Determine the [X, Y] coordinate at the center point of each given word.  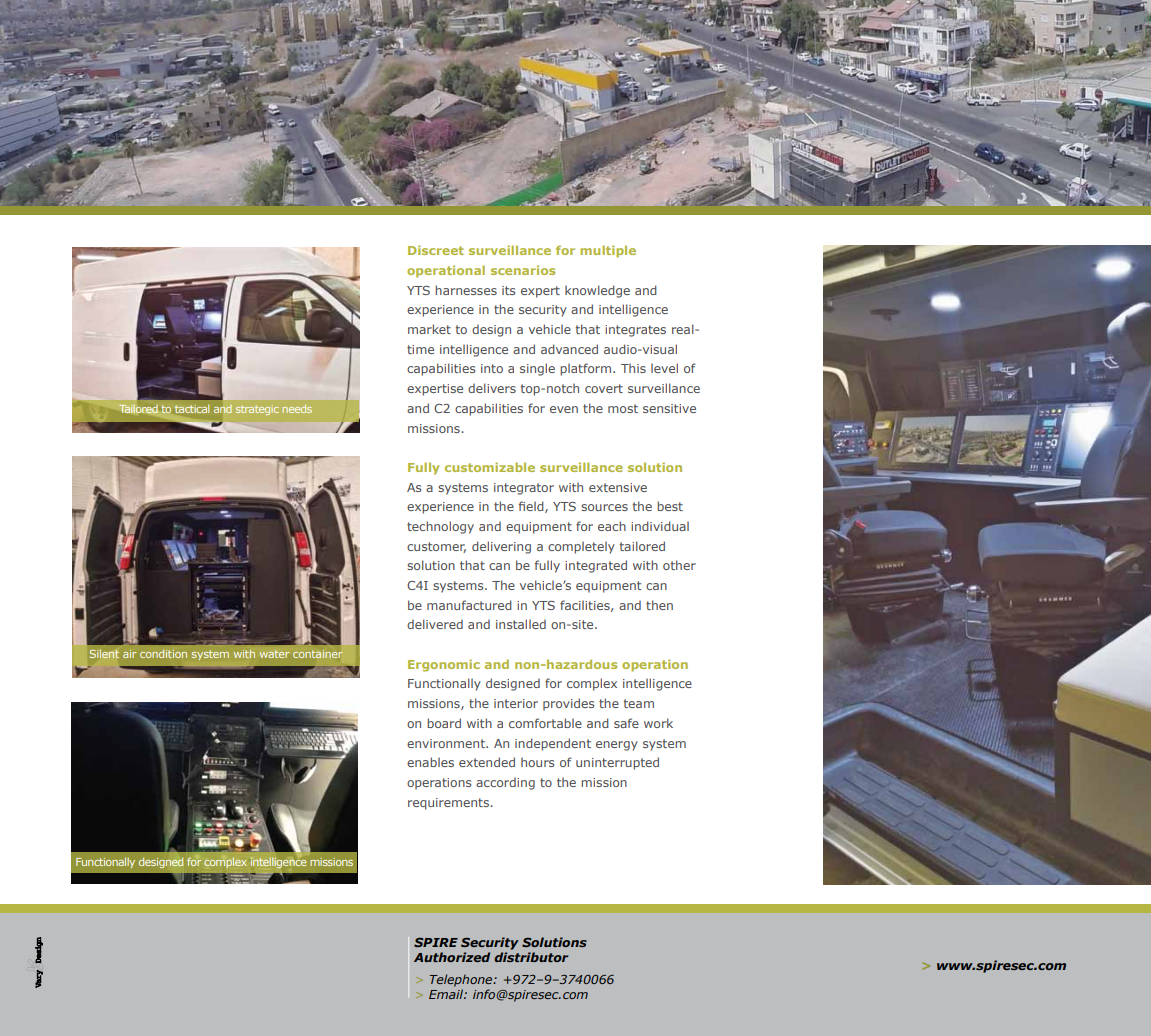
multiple [608, 251]
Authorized [452, 957]
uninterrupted [617, 763]
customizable [490, 467]
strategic [257, 410]
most [623, 408]
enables [430, 762]
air [130, 654]
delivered [435, 624]
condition [163, 653]
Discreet [436, 250]
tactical [192, 409]
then [659, 605]
